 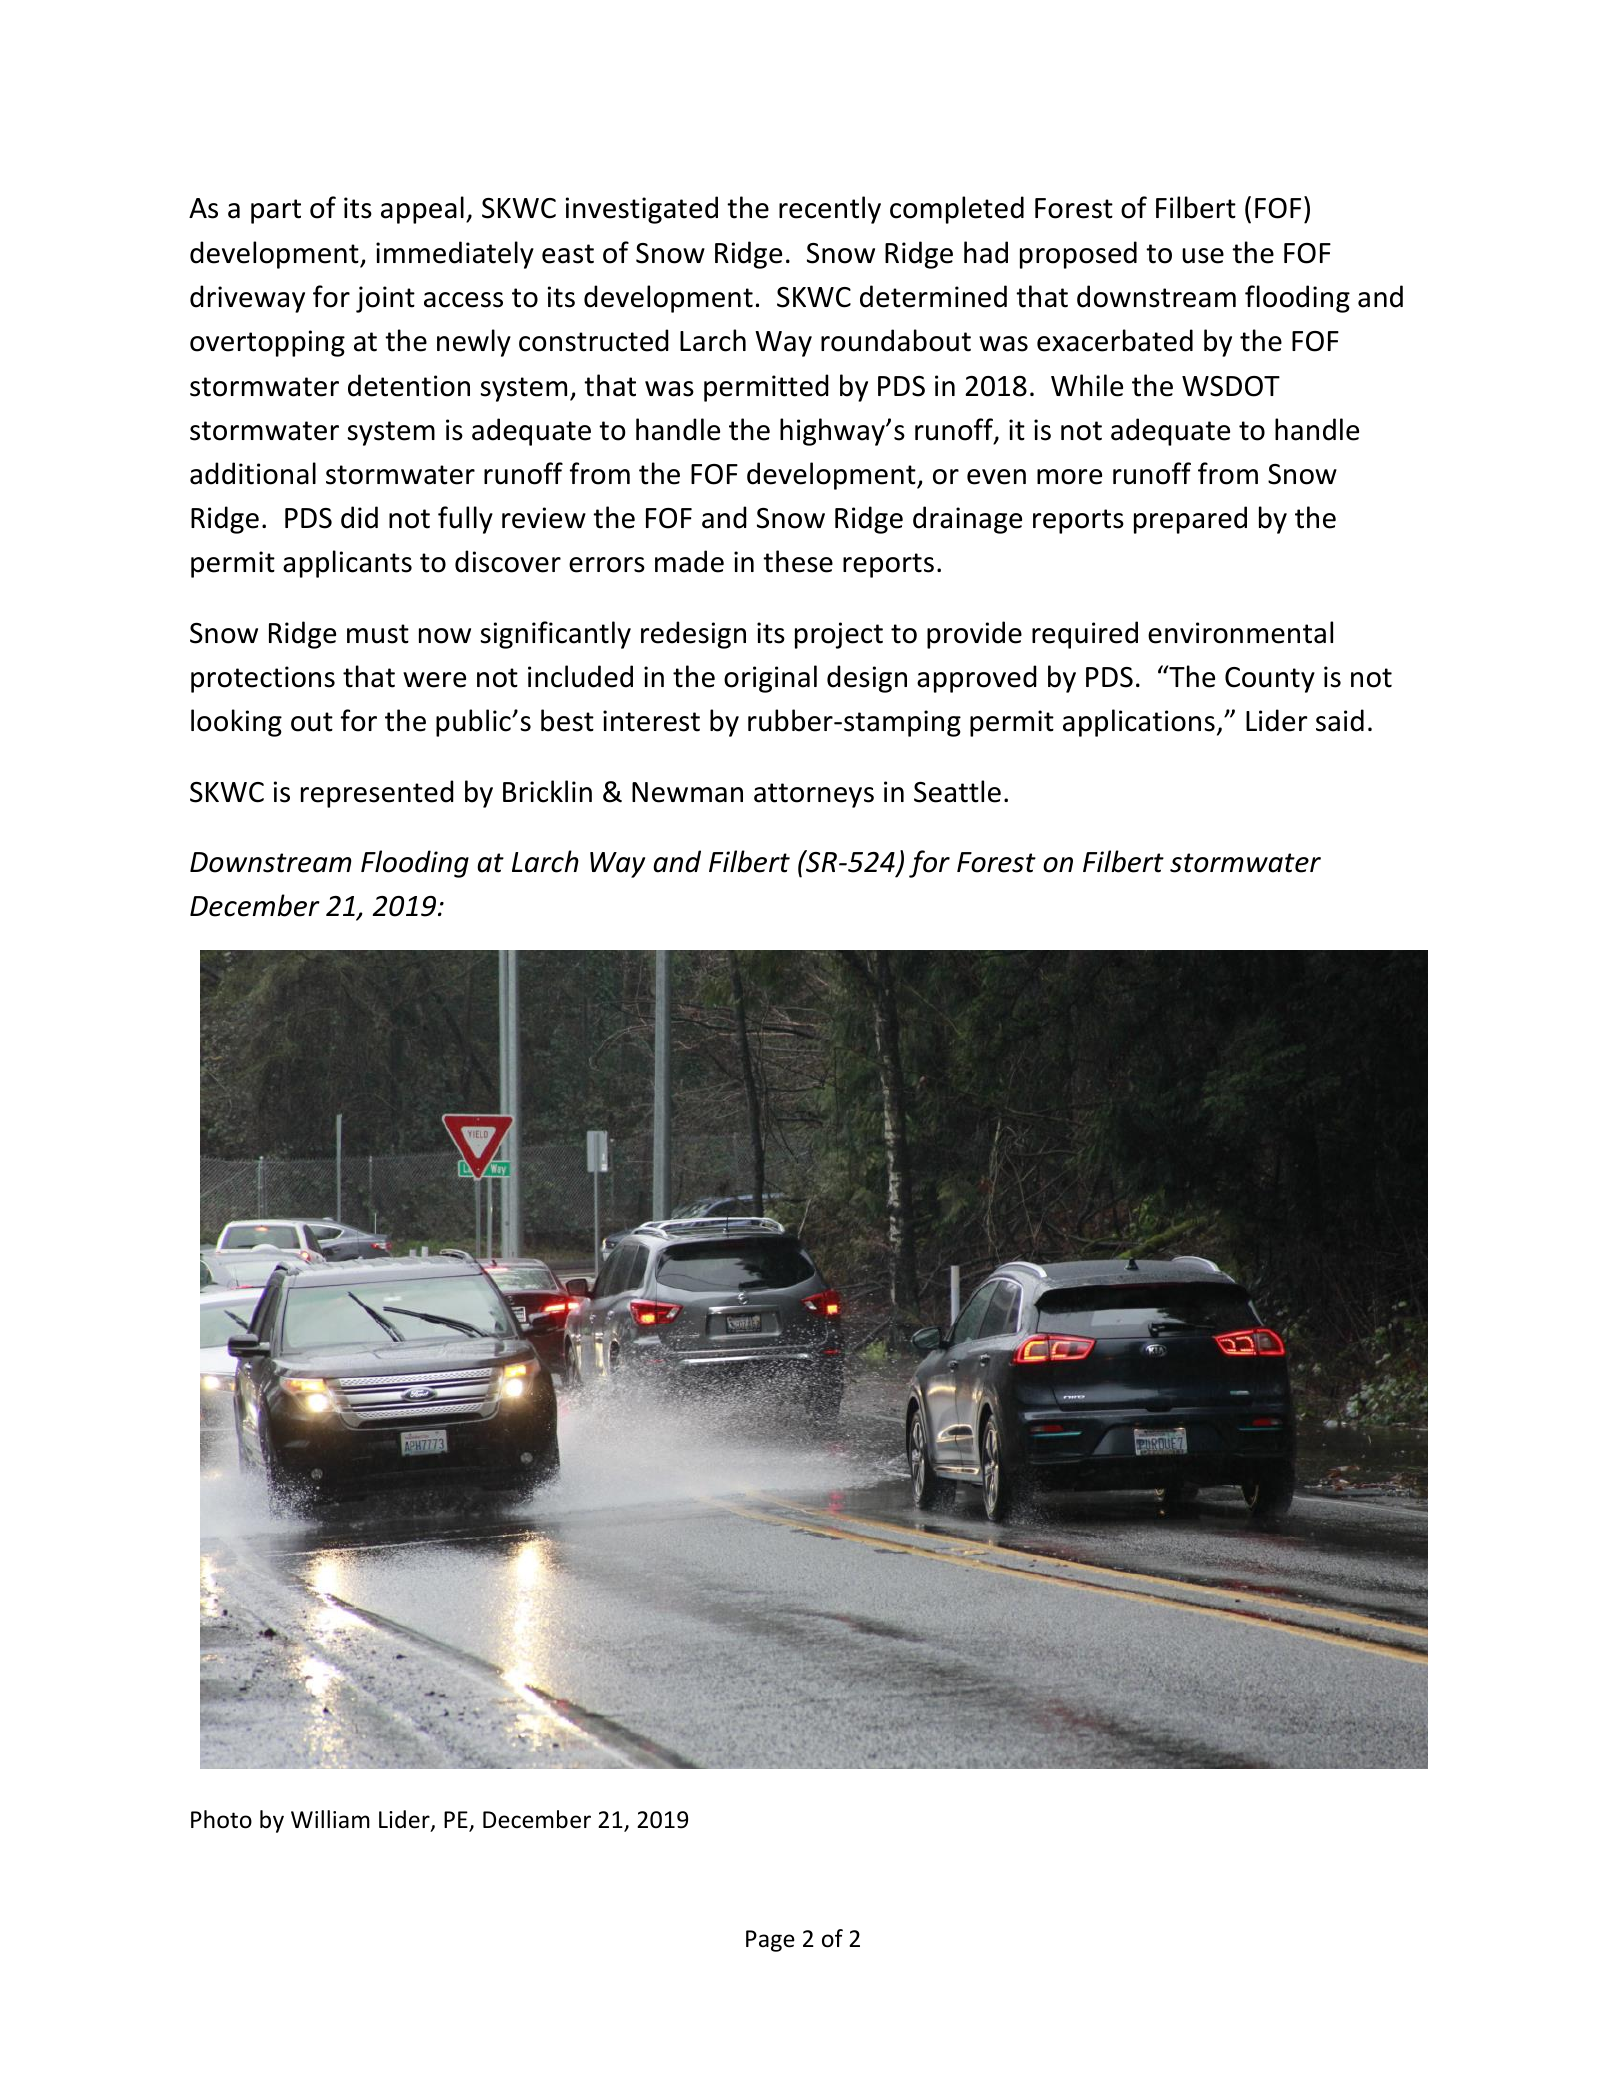 I want to click on recently, so click(x=830, y=210).
